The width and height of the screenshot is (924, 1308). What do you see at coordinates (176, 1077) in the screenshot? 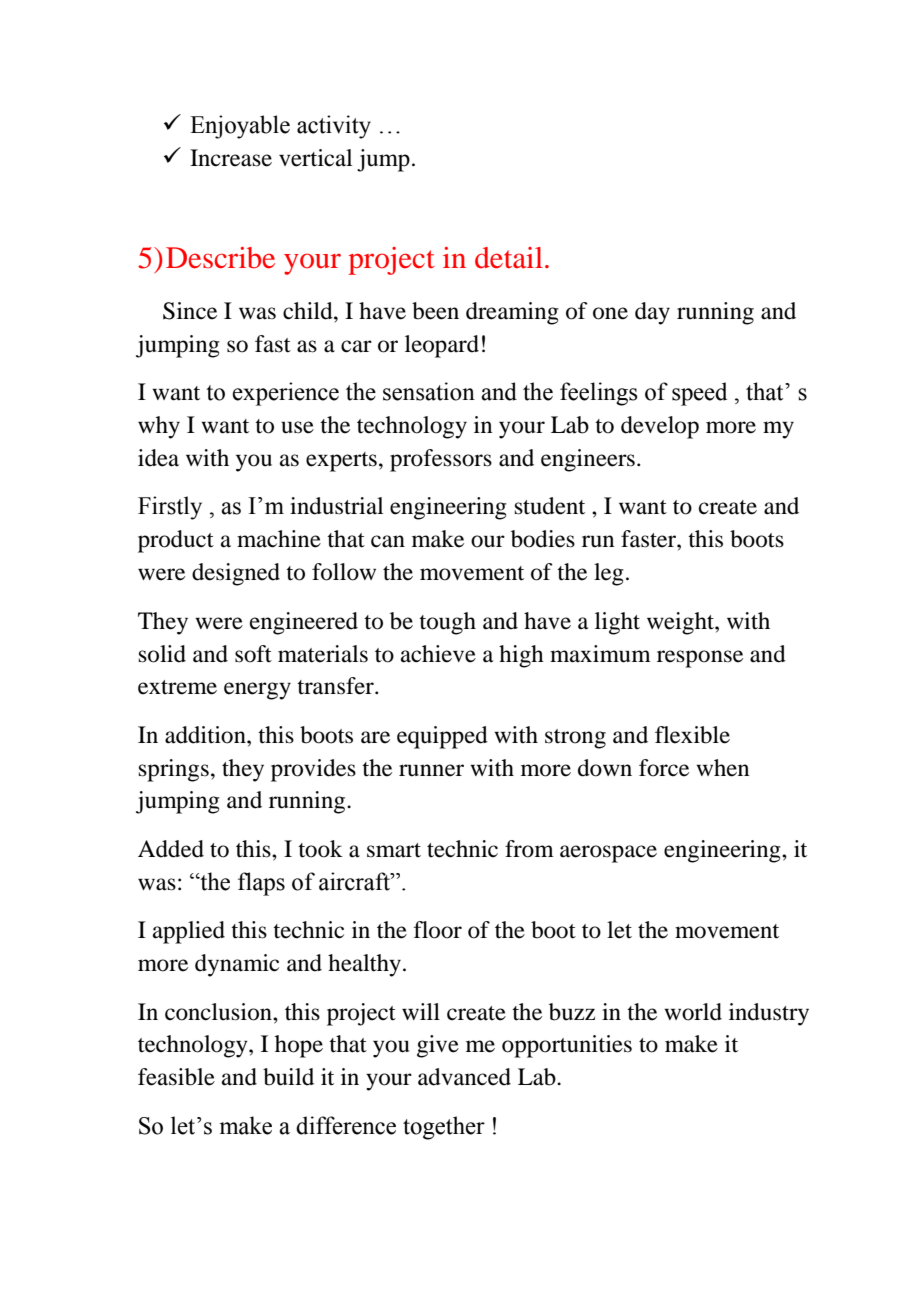
I see `feasible` at bounding box center [176, 1077].
